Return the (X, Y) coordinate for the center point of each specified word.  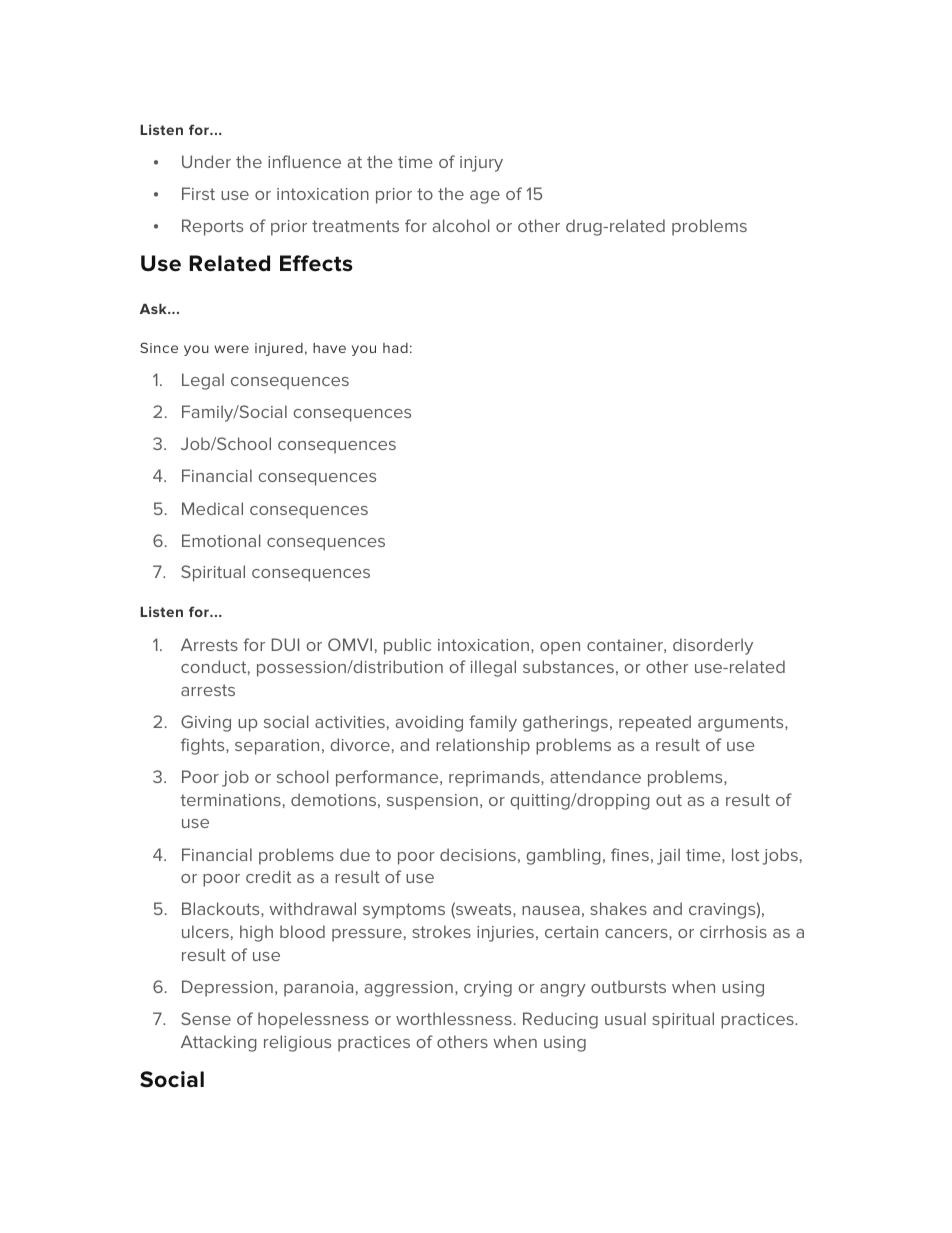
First (198, 193)
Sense (206, 1018)
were (231, 349)
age (485, 197)
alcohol (461, 225)
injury (481, 164)
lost (745, 854)
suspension (432, 802)
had (395, 348)
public (407, 646)
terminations (230, 800)
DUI (285, 644)
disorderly (713, 646)
